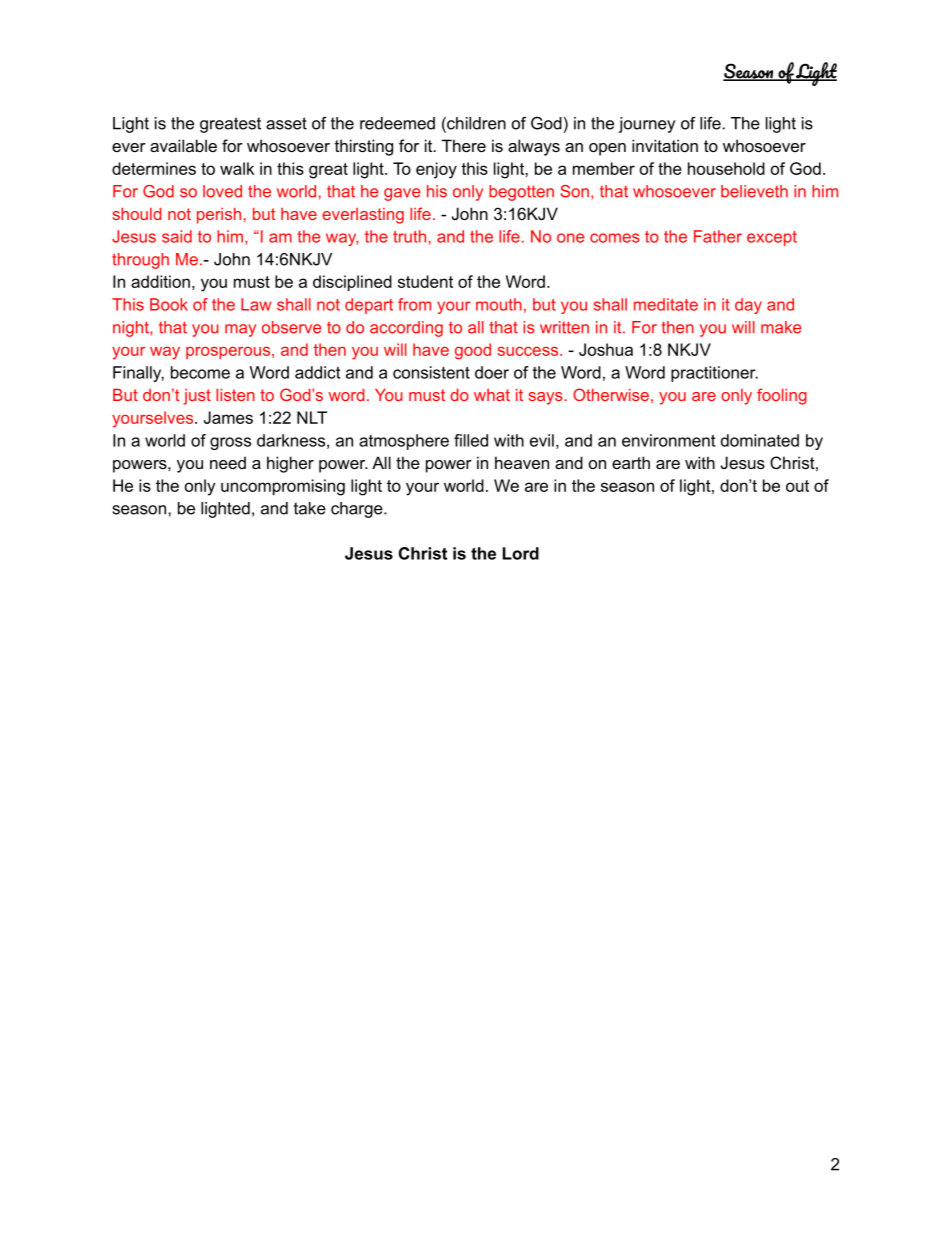 The width and height of the screenshot is (952, 1233). Describe the element at coordinates (464, 145) in the screenshot. I see `There` at that location.
